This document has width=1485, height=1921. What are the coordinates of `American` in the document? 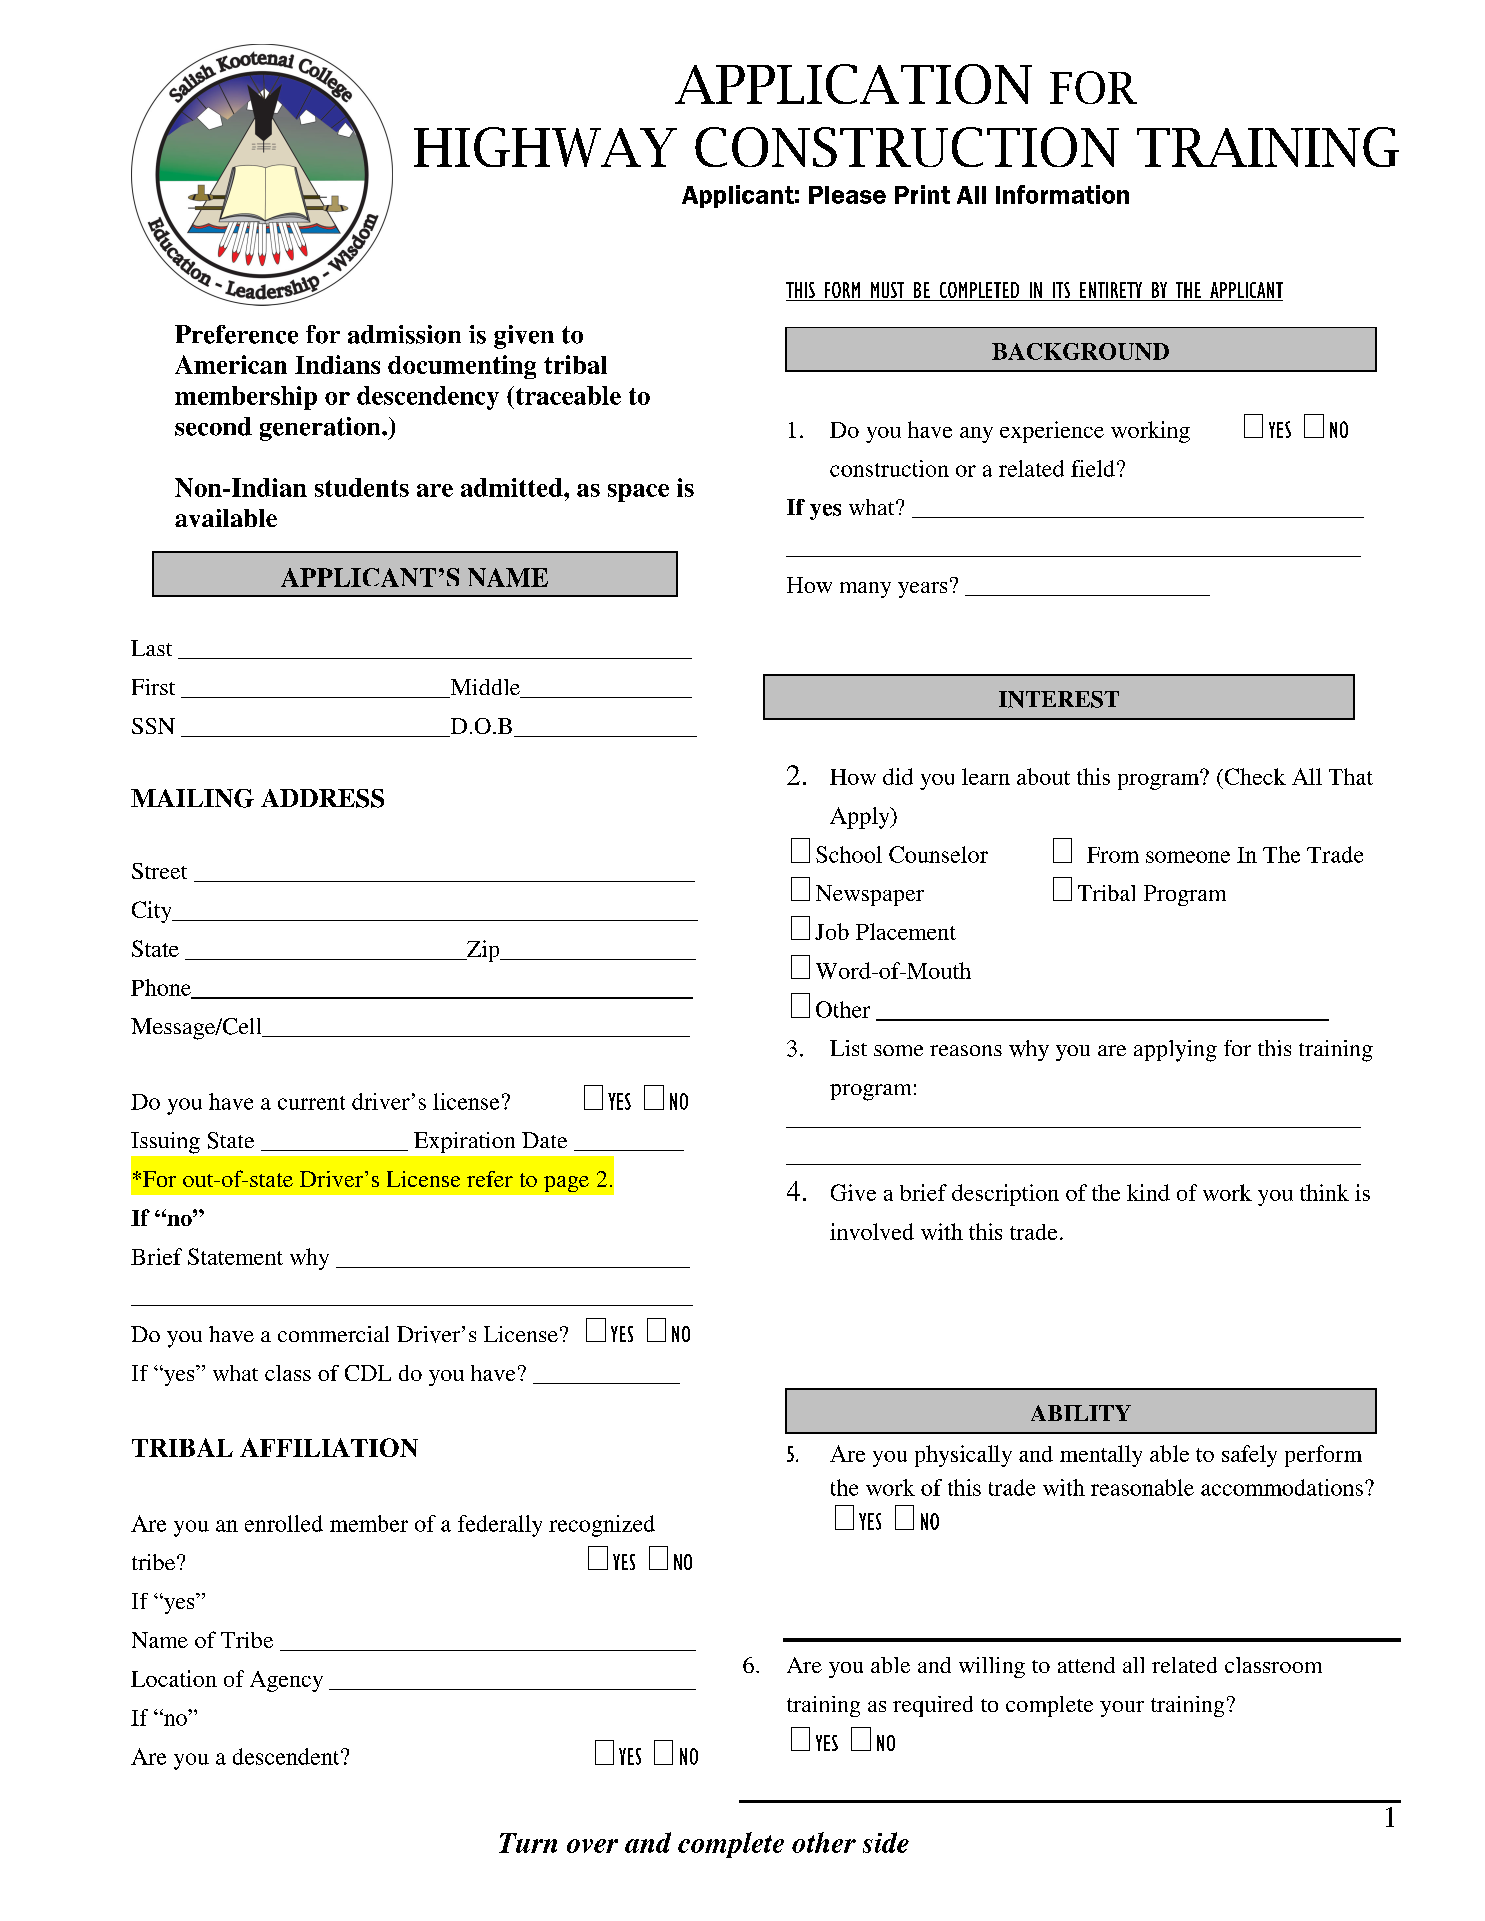 It's located at (231, 364).
